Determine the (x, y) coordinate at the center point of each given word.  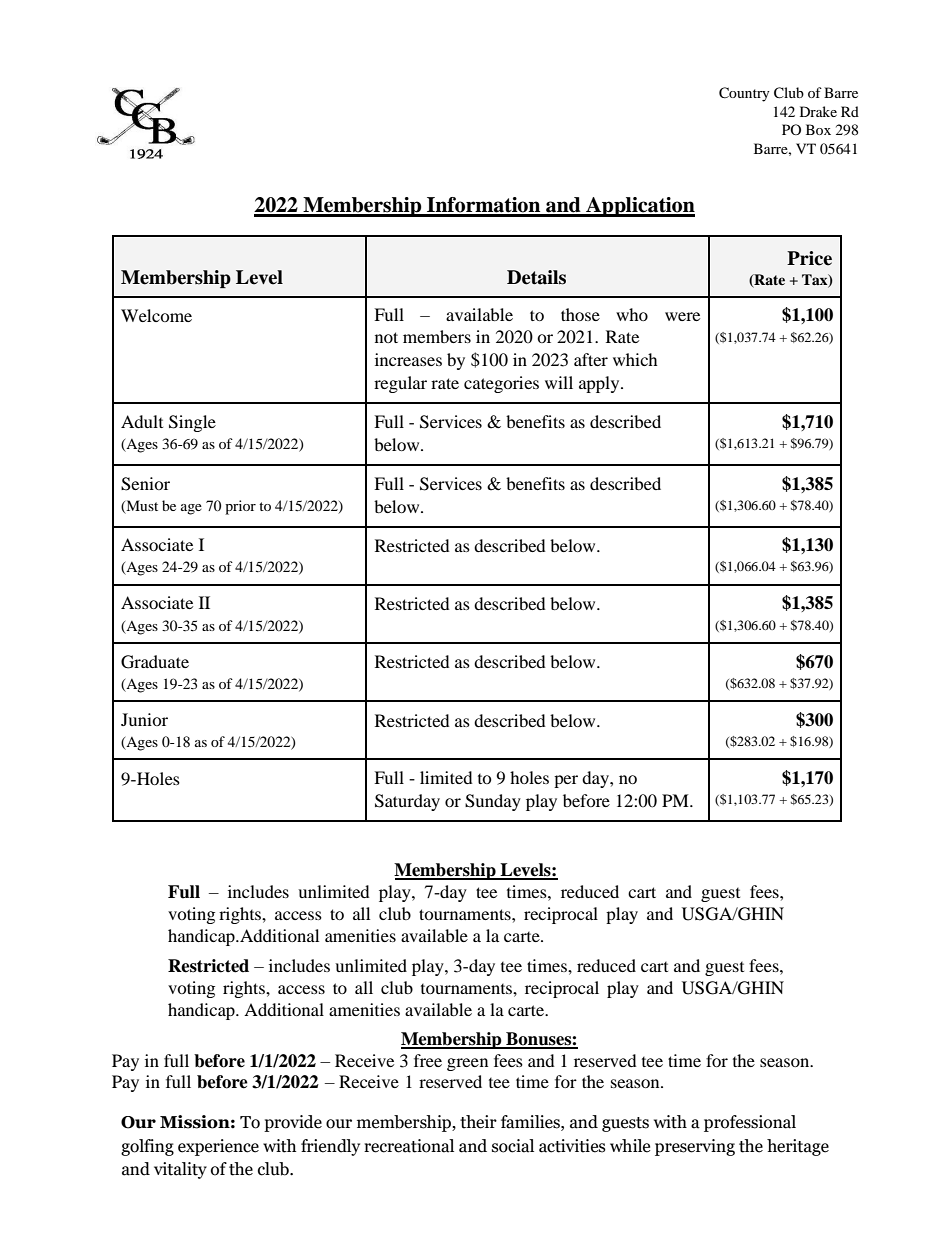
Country (744, 94)
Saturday (407, 802)
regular (400, 384)
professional (750, 1123)
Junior (144, 719)
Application (639, 207)
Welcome (156, 315)
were (682, 316)
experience (218, 1147)
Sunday (493, 802)
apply (600, 384)
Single (192, 423)
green (467, 1064)
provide (293, 1123)
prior (240, 507)
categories (501, 384)
